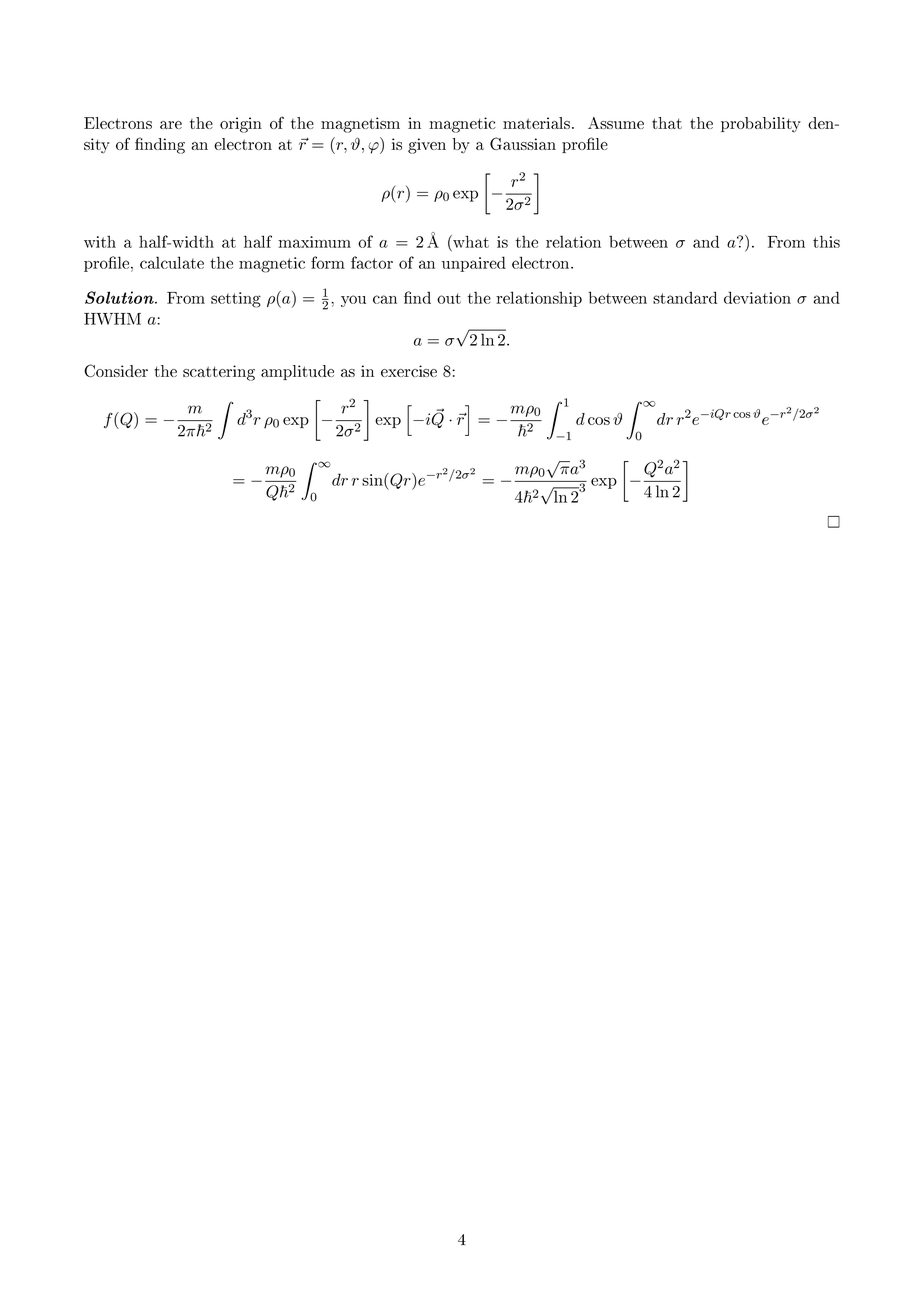 The width and height of the page is (924, 1308). I want to click on out, so click(449, 298).
